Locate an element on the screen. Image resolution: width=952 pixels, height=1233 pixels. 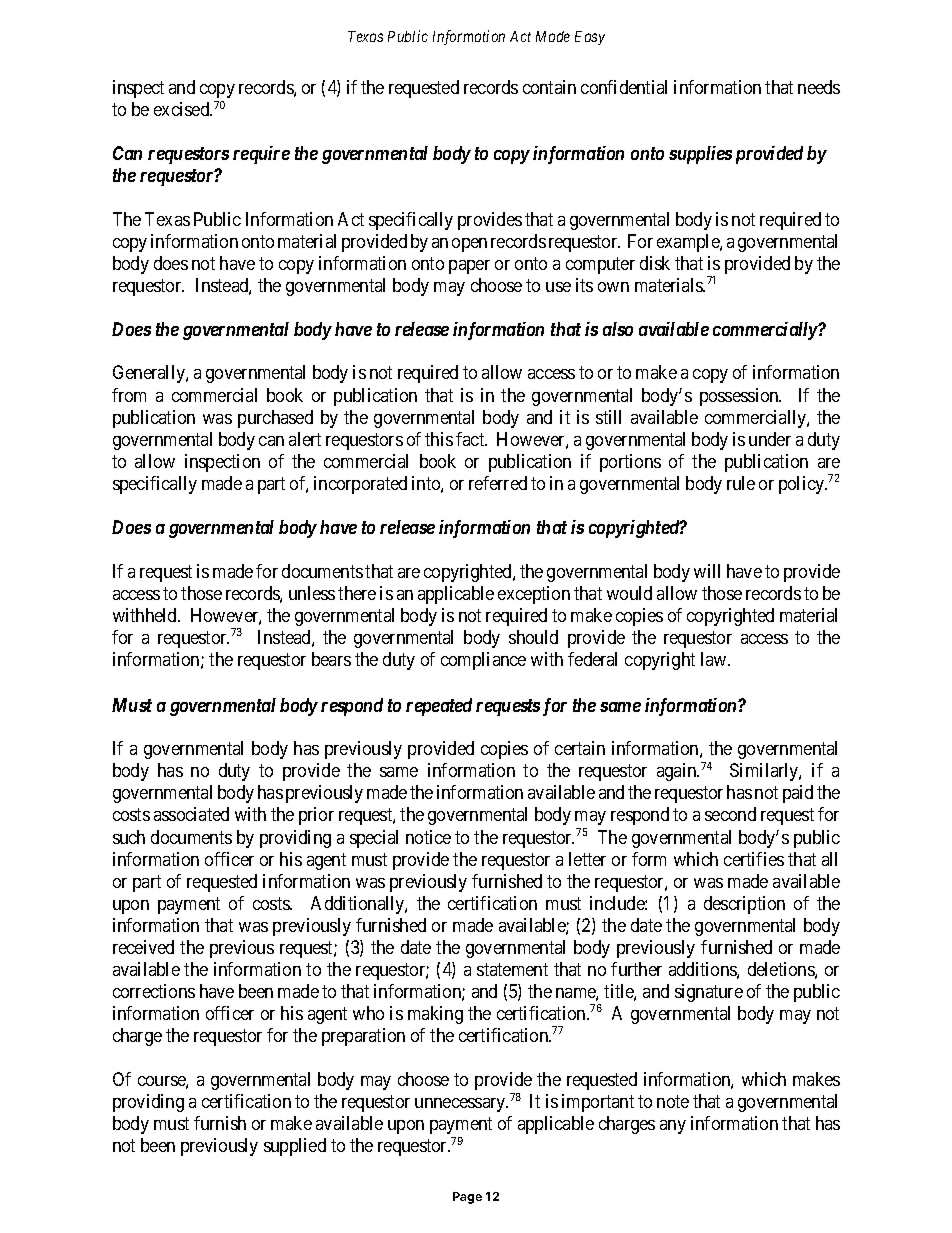
supplied is located at coordinates (295, 1147).
